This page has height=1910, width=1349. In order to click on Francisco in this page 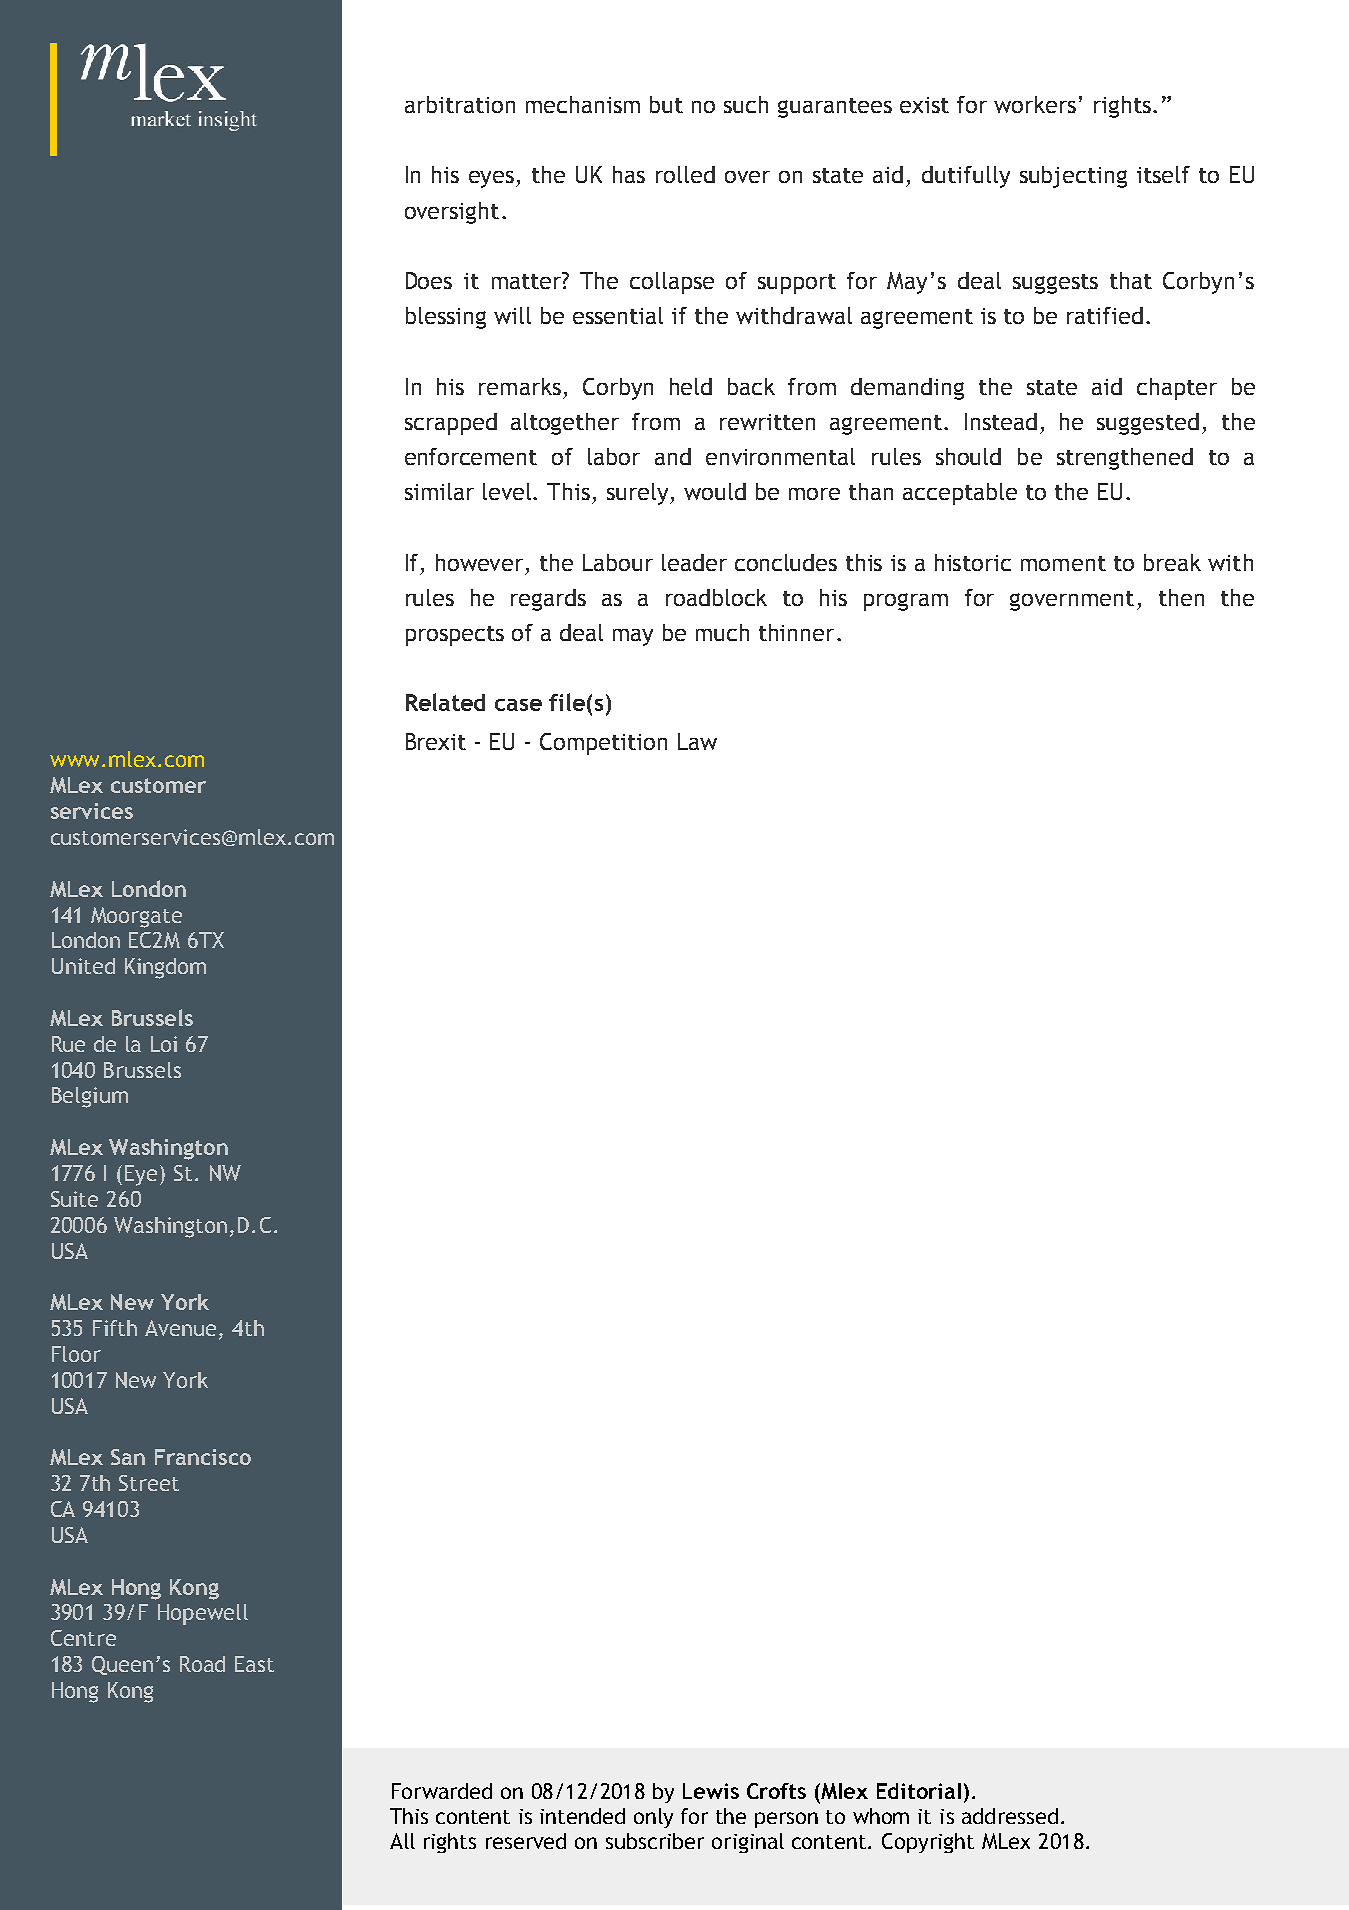, I will do `click(203, 1457)`.
